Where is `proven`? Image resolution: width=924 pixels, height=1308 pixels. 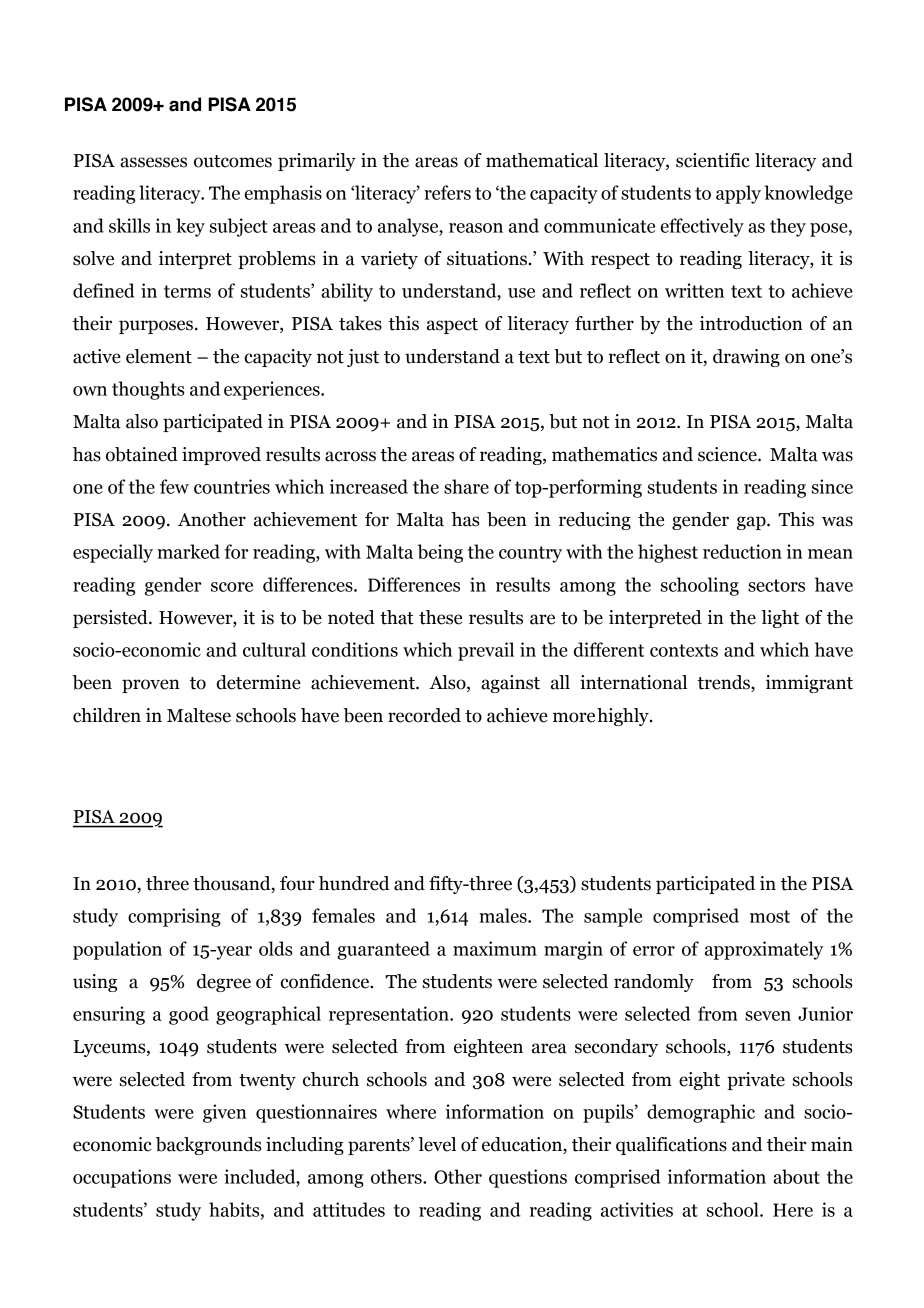
proven is located at coordinates (151, 686).
